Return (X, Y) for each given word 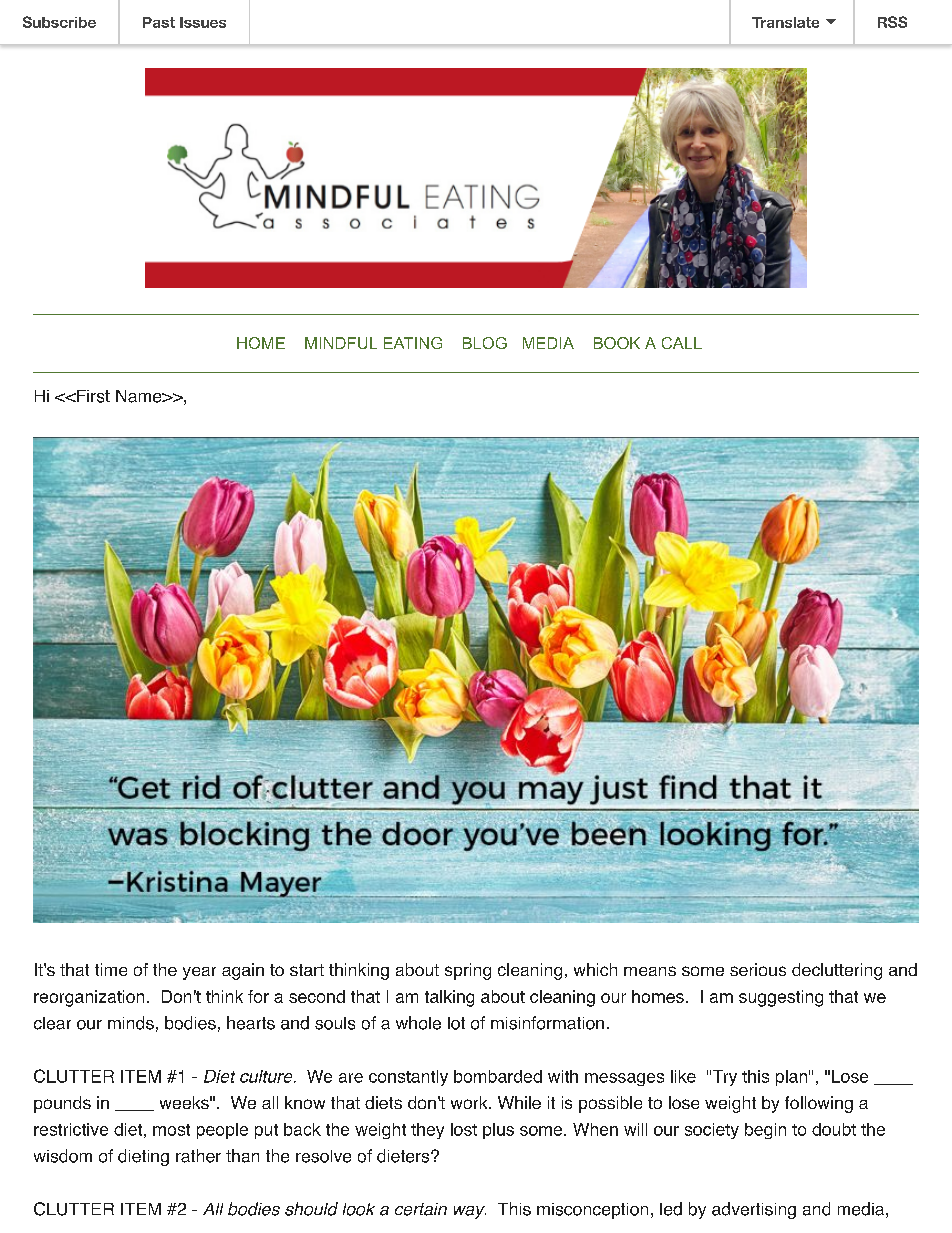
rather (198, 1156)
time (111, 969)
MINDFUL (341, 343)
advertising (754, 1210)
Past (159, 22)
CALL (682, 343)
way (470, 1212)
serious (758, 969)
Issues (203, 22)
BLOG (485, 343)
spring (468, 971)
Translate (785, 22)
